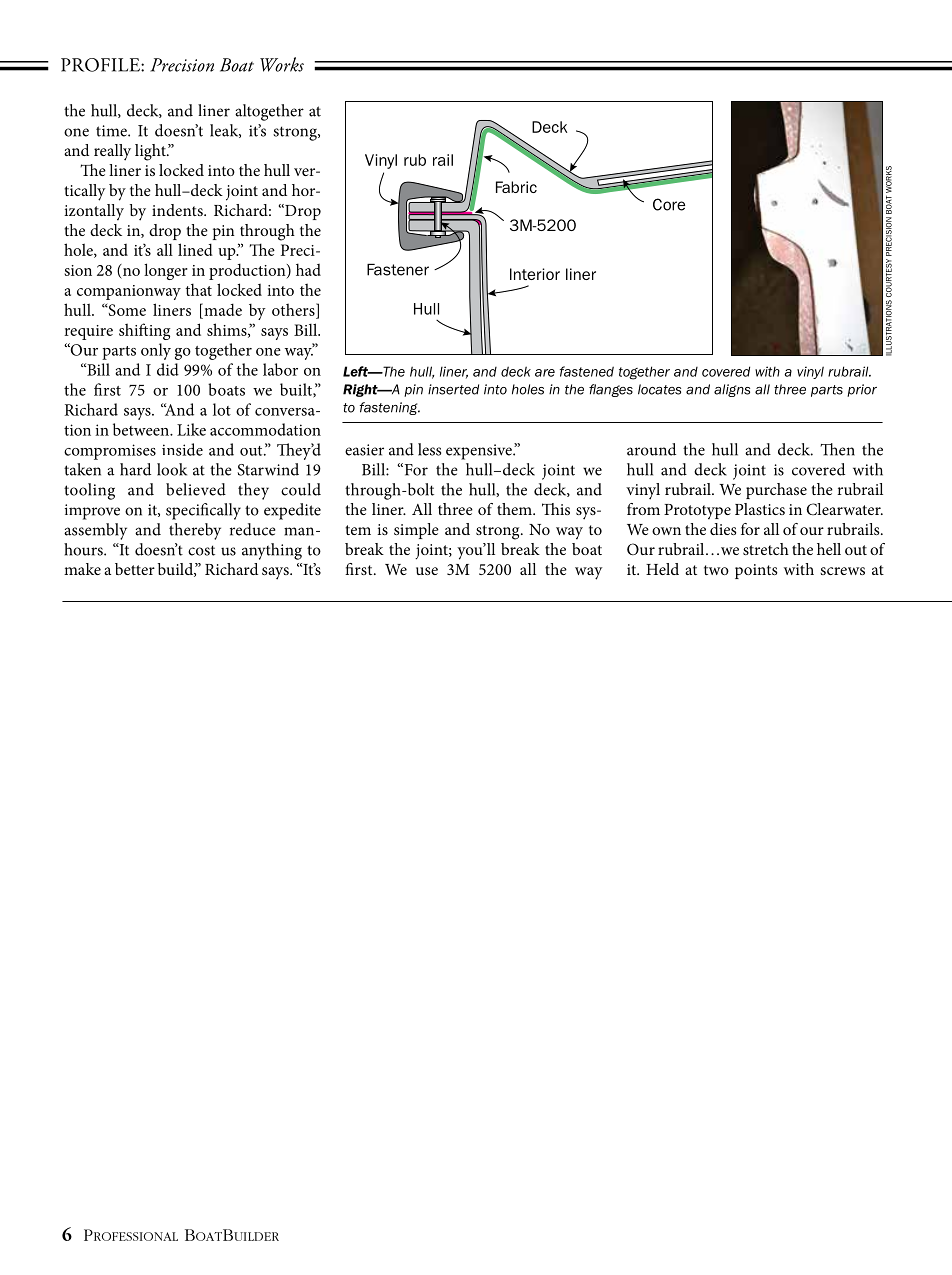  What do you see at coordinates (732, 390) in the screenshot?
I see `aligns` at bounding box center [732, 390].
